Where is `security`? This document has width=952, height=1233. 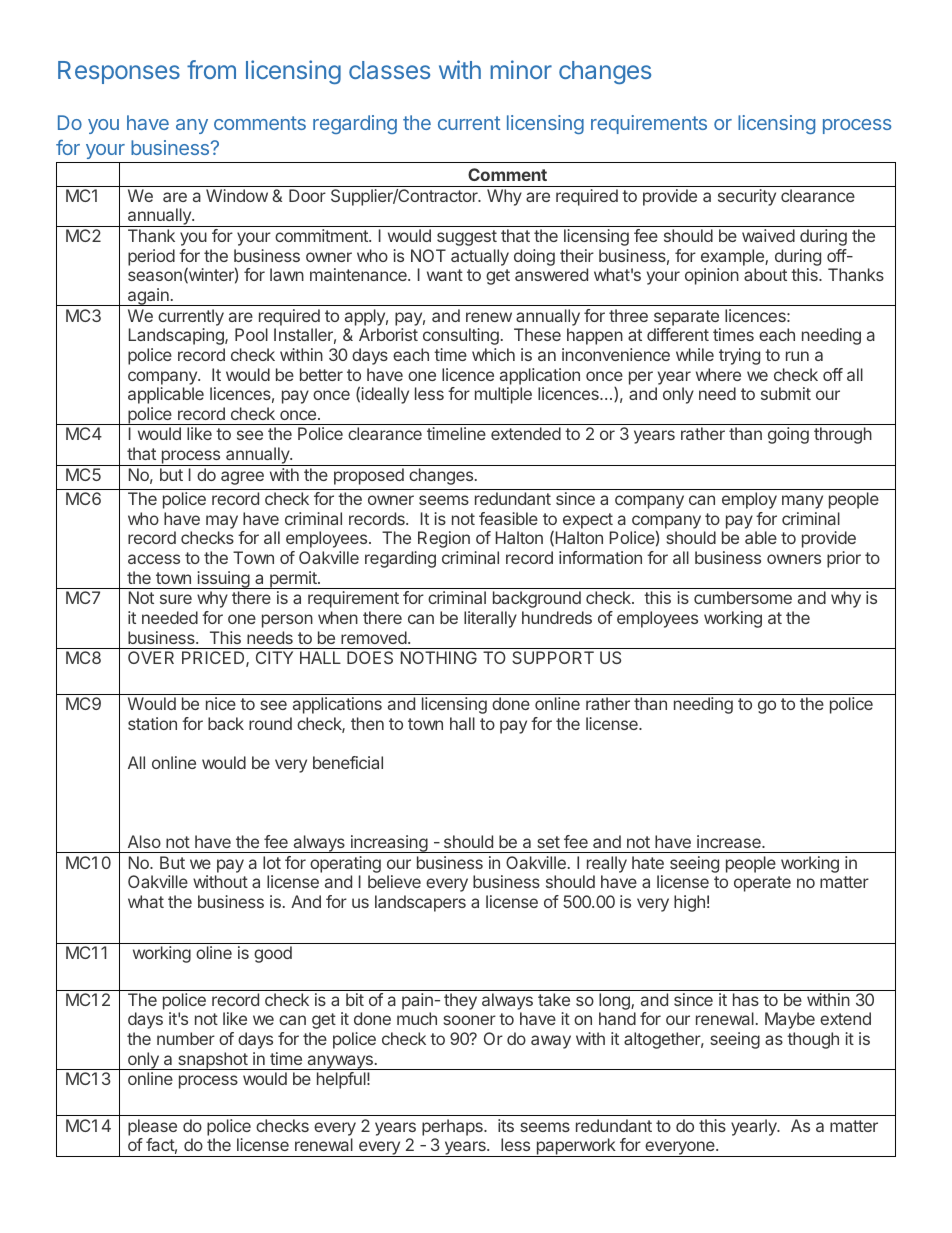 security is located at coordinates (747, 197).
